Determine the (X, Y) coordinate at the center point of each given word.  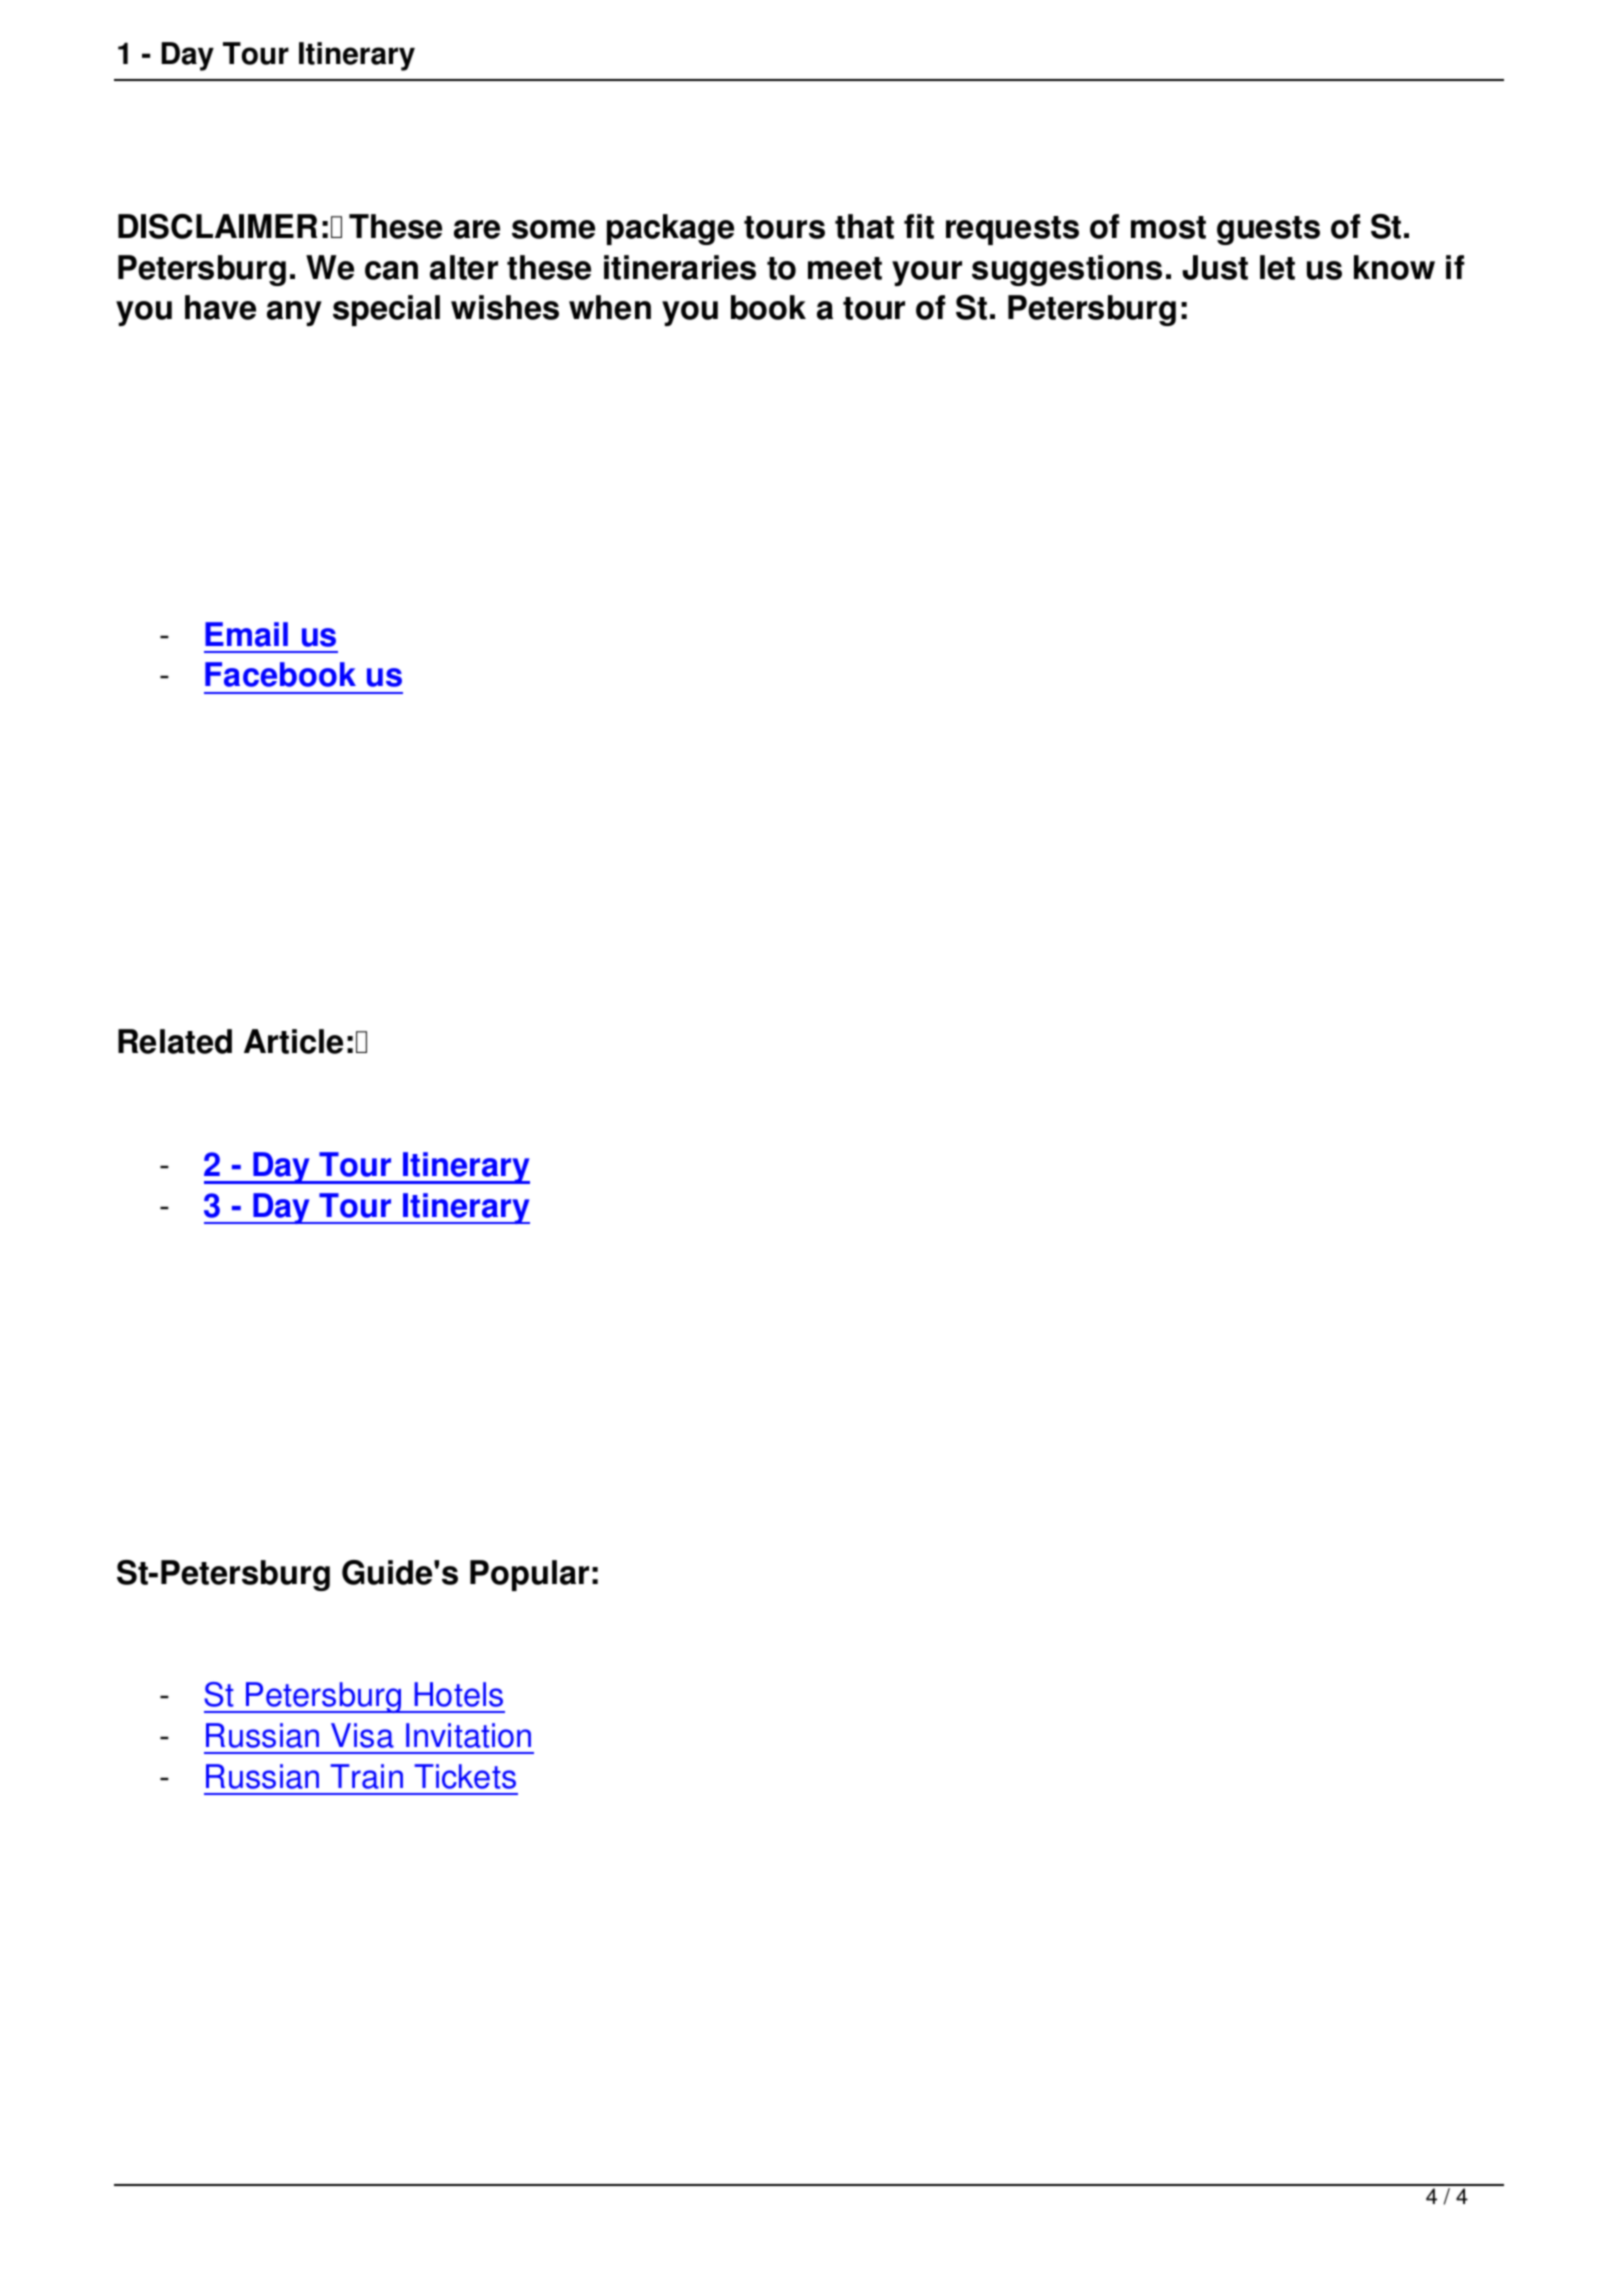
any (294, 313)
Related (175, 1041)
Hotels (458, 1694)
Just (1215, 267)
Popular (529, 1575)
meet (845, 268)
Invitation (468, 1735)
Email (246, 634)
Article (293, 1041)
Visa (362, 1735)
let (1277, 267)
